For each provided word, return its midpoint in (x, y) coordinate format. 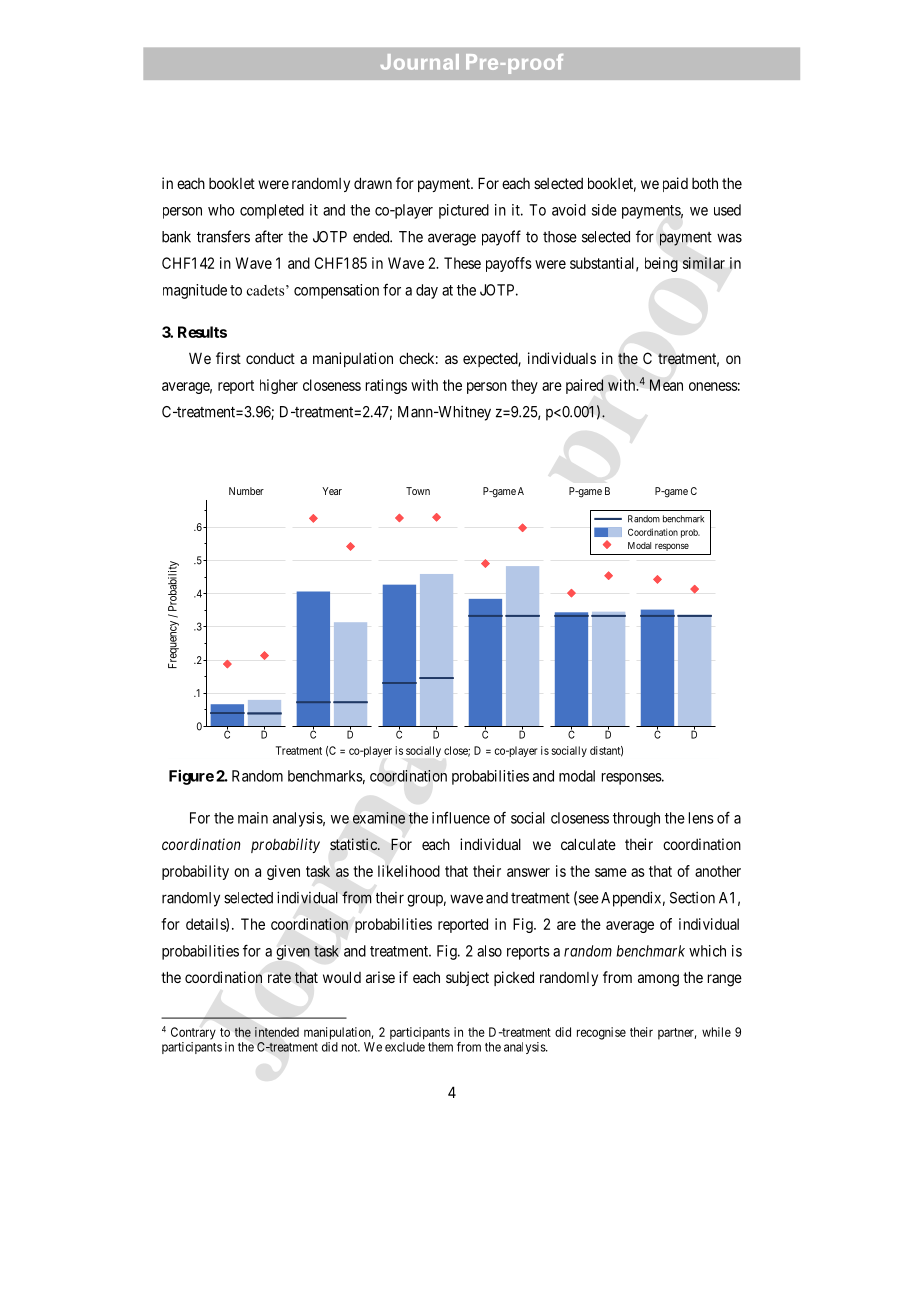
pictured (464, 211)
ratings (386, 386)
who (221, 210)
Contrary (193, 1033)
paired (584, 386)
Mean (666, 385)
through (636, 819)
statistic (354, 844)
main (253, 818)
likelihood (409, 871)
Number (246, 491)
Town (418, 491)
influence (461, 817)
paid (675, 184)
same (611, 872)
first (228, 358)
